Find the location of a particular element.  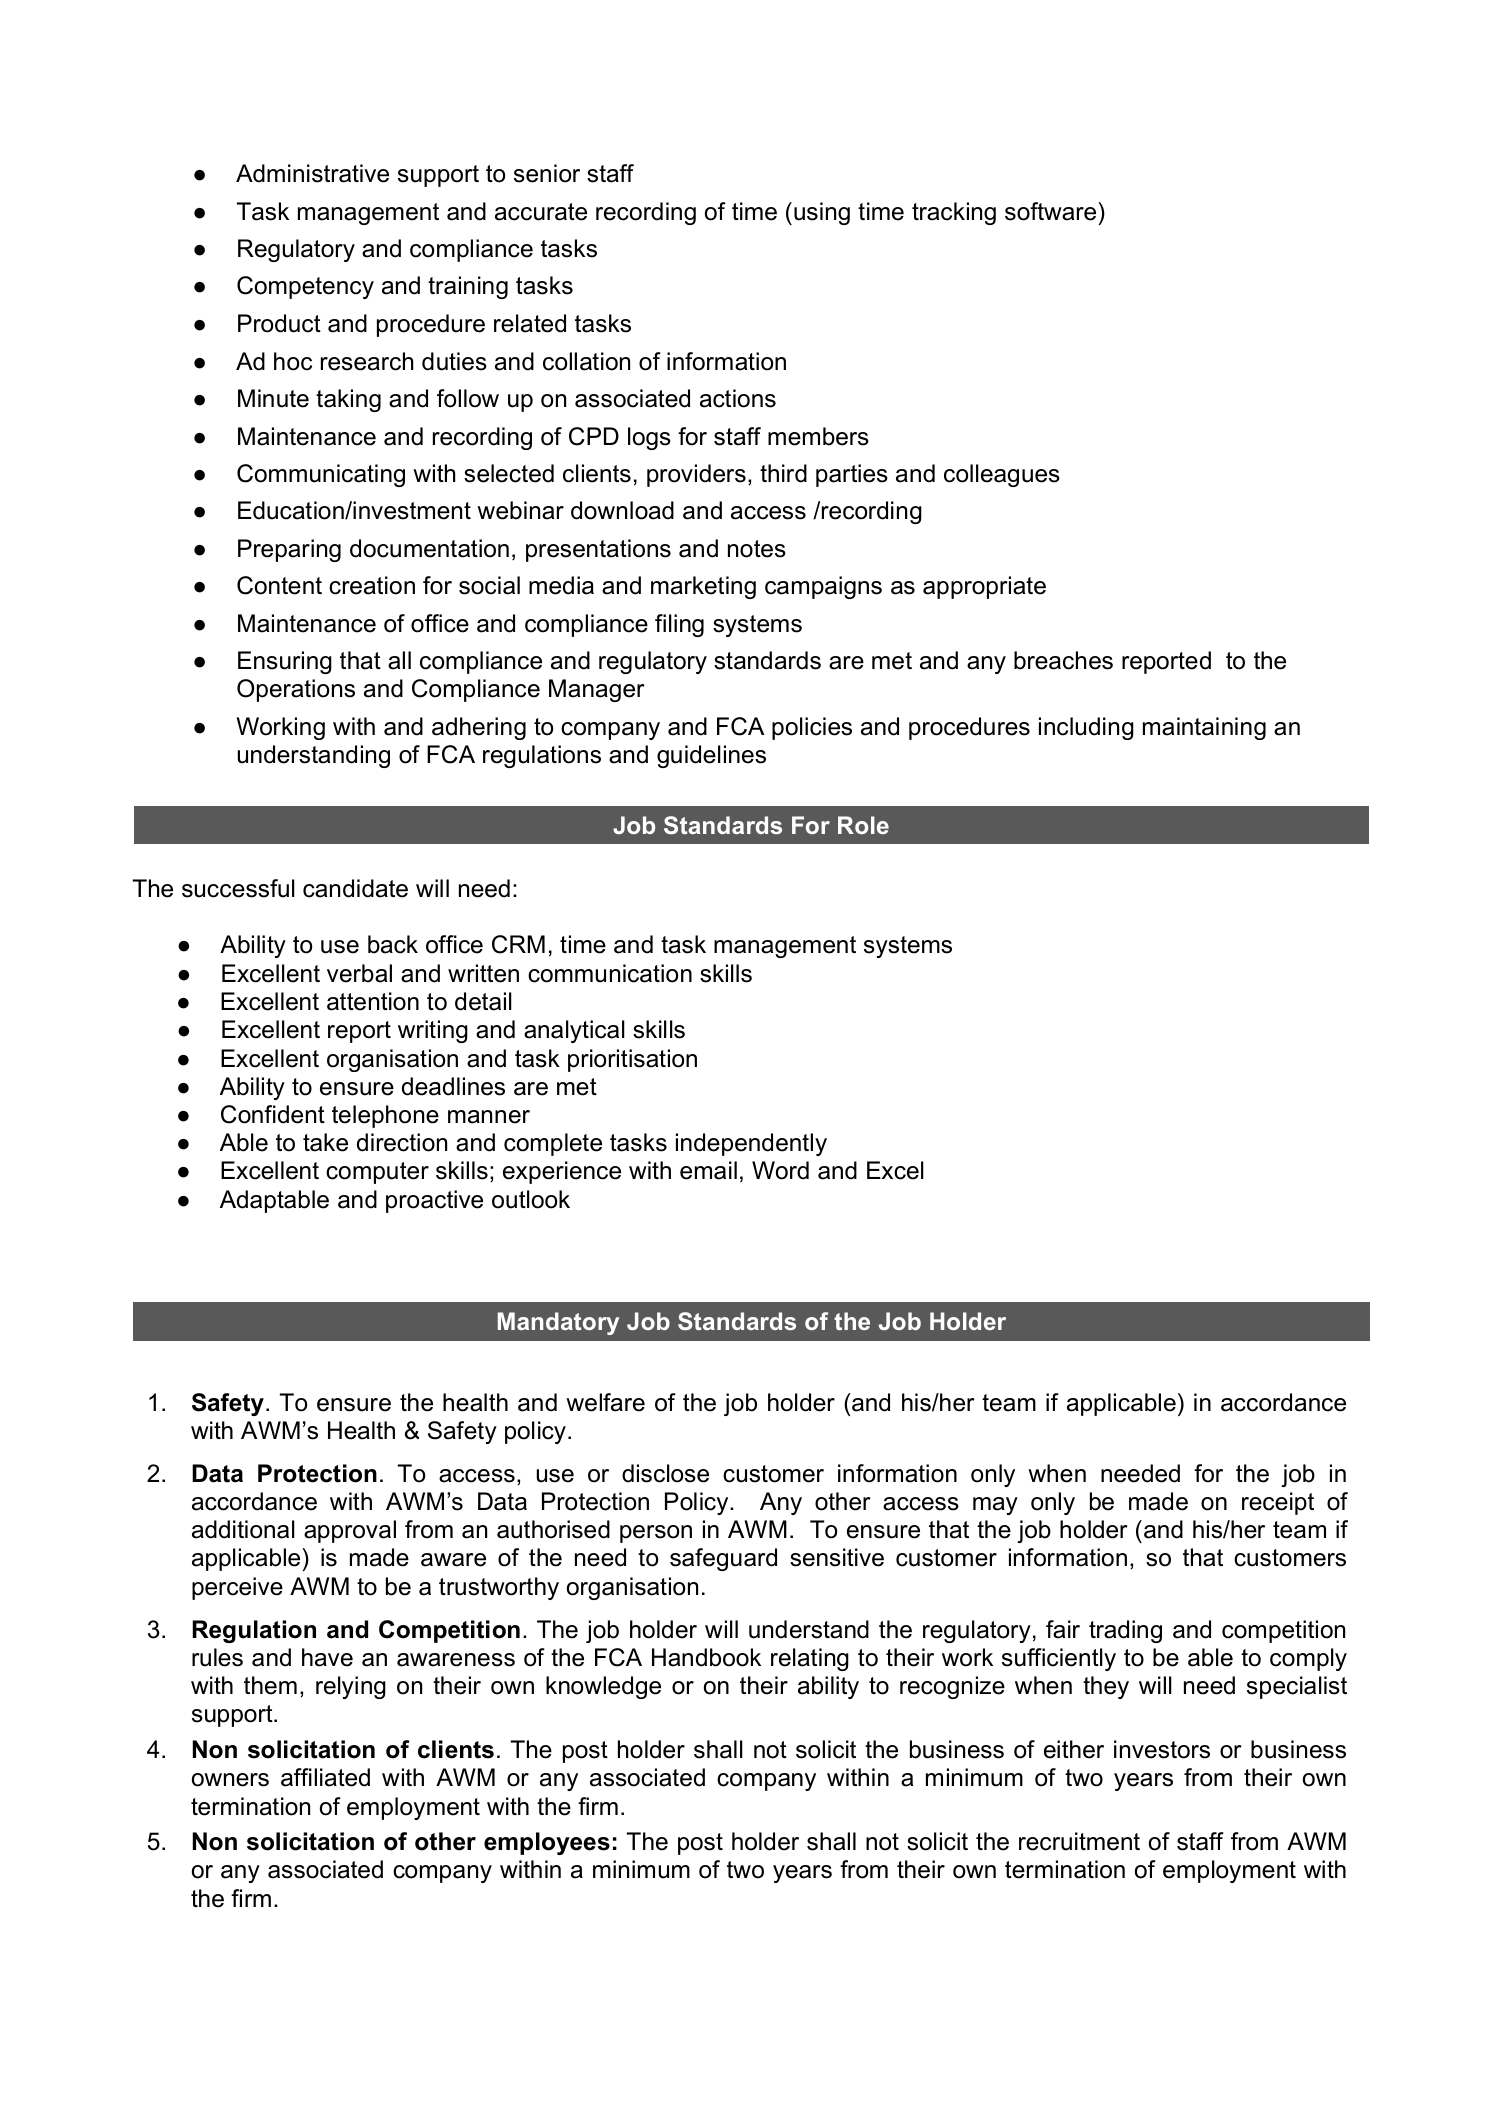

software is located at coordinates (1052, 211).
